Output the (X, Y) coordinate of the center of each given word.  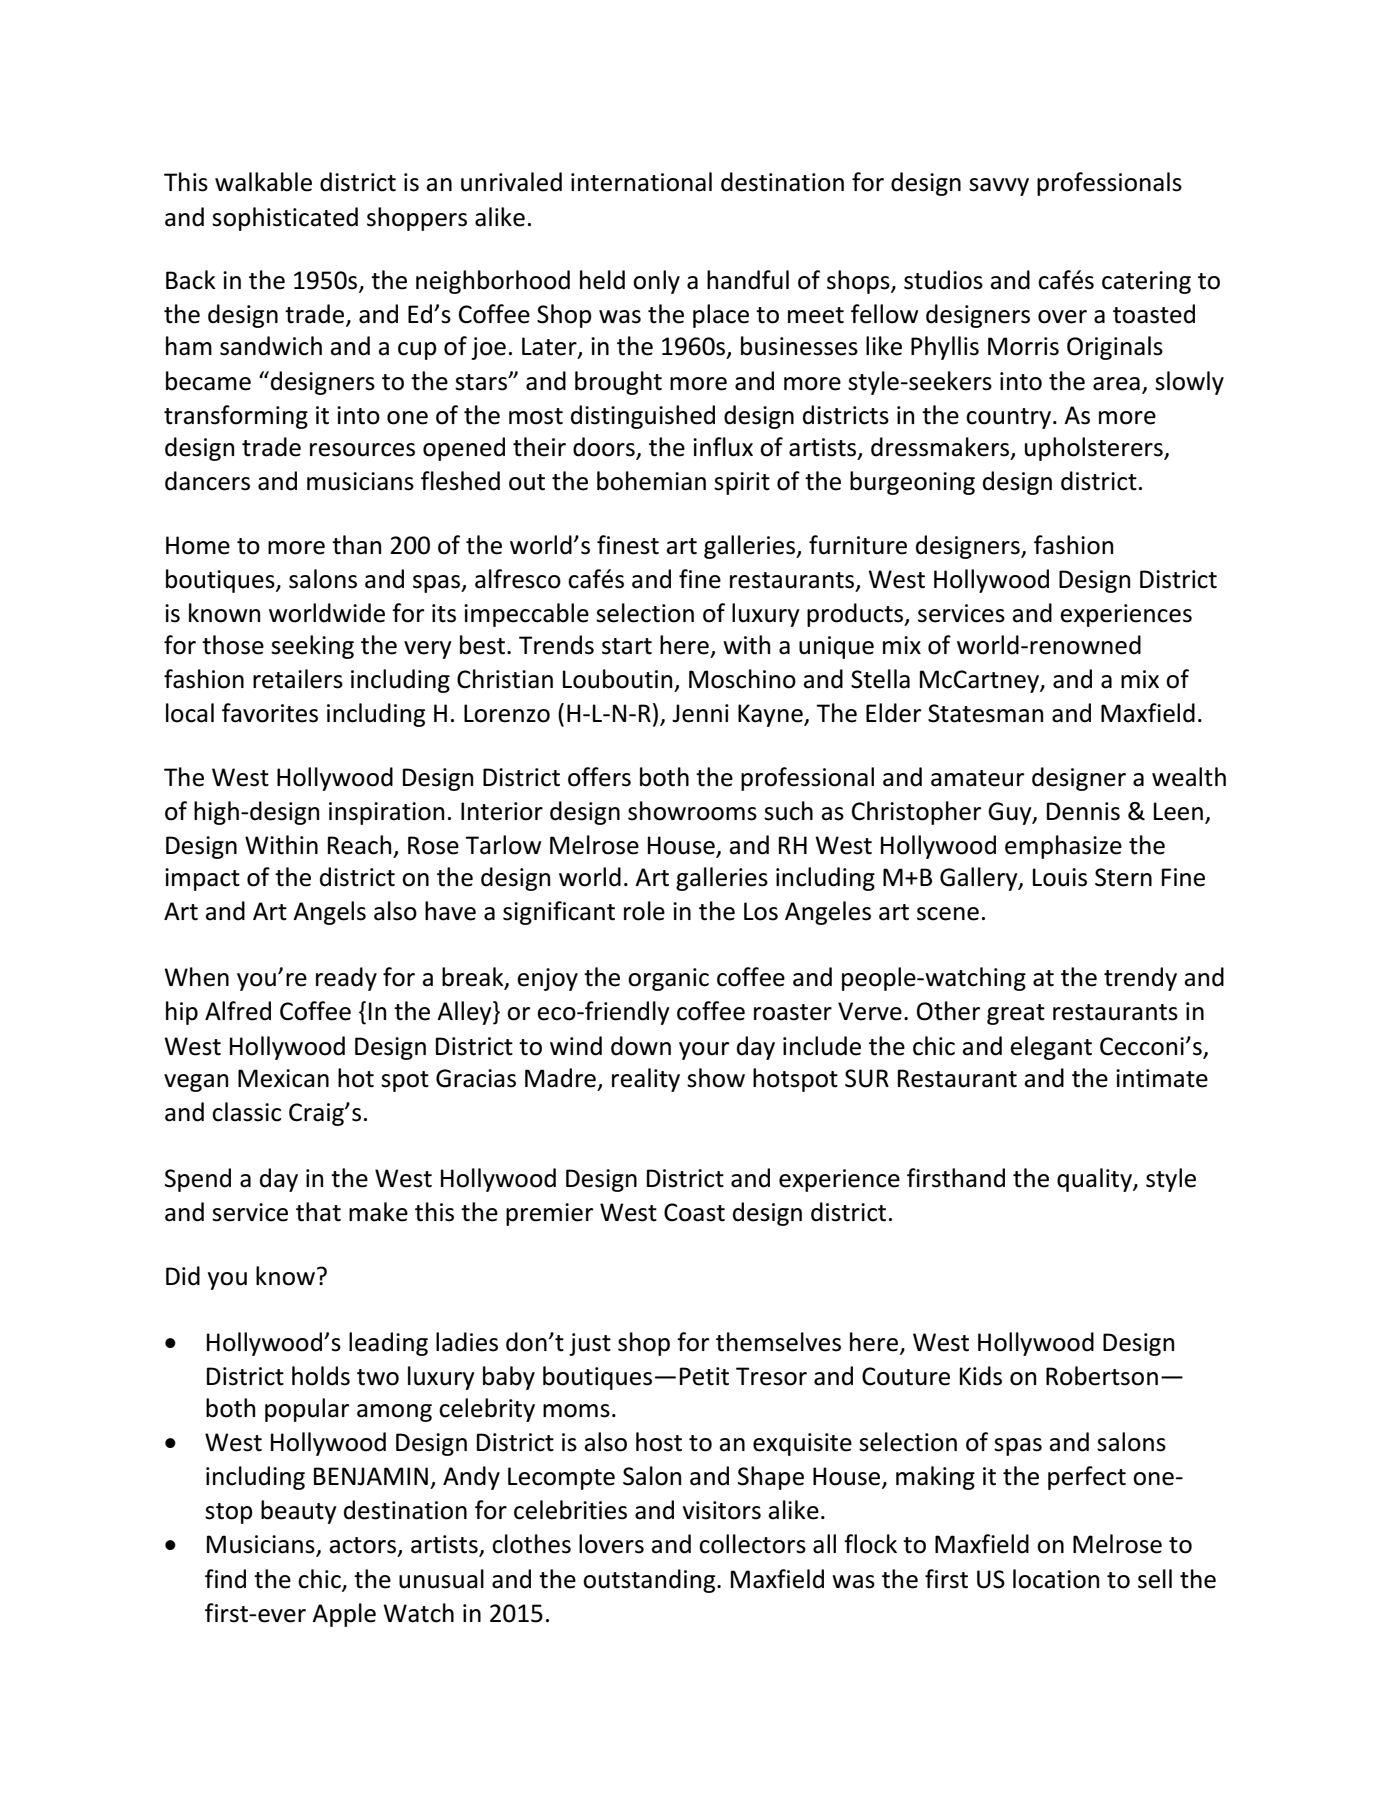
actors (362, 1545)
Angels (329, 913)
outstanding (650, 1581)
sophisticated (285, 219)
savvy (999, 187)
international (641, 182)
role (644, 911)
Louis (1060, 877)
